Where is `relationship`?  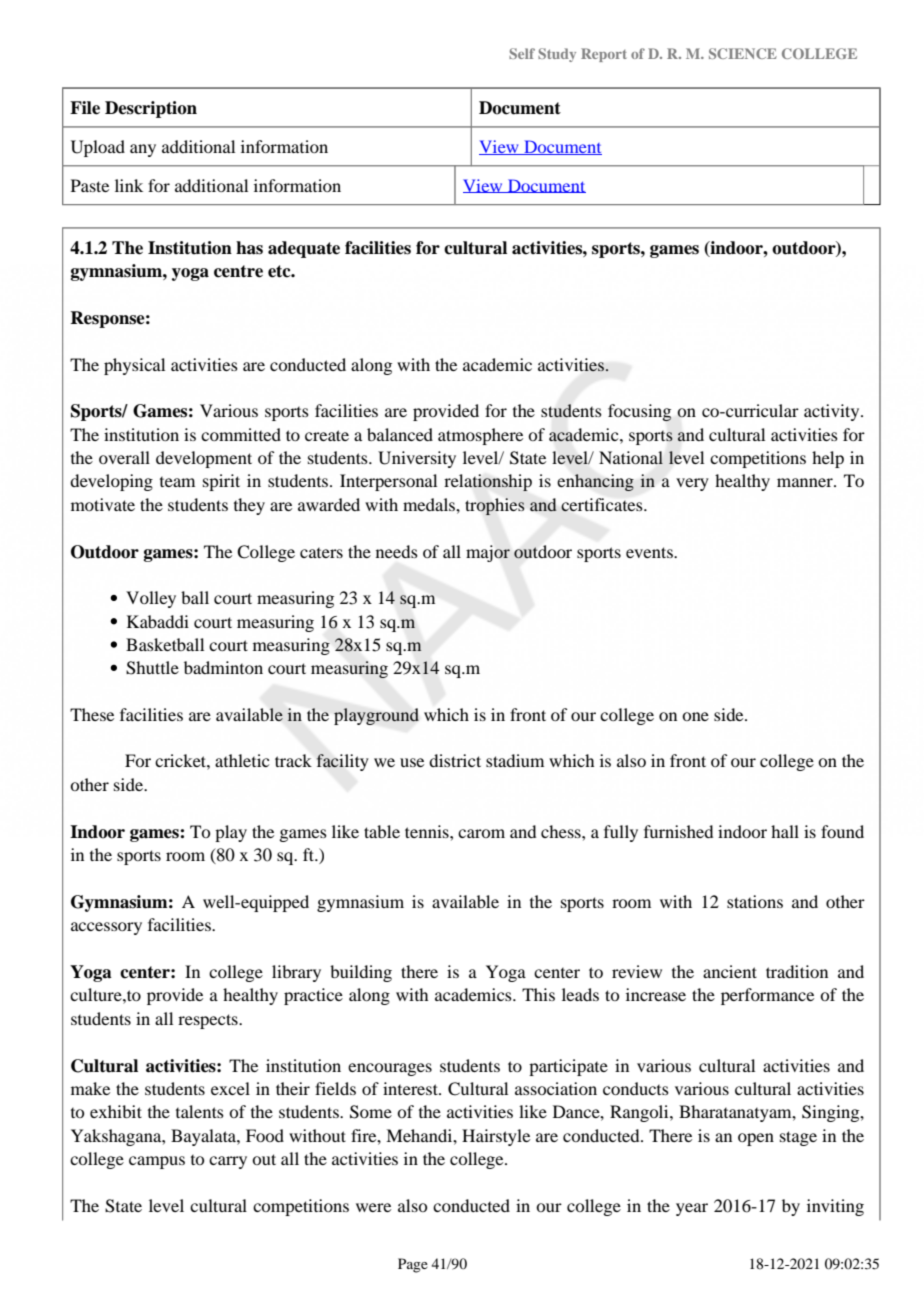 relationship is located at coordinates (488, 482).
